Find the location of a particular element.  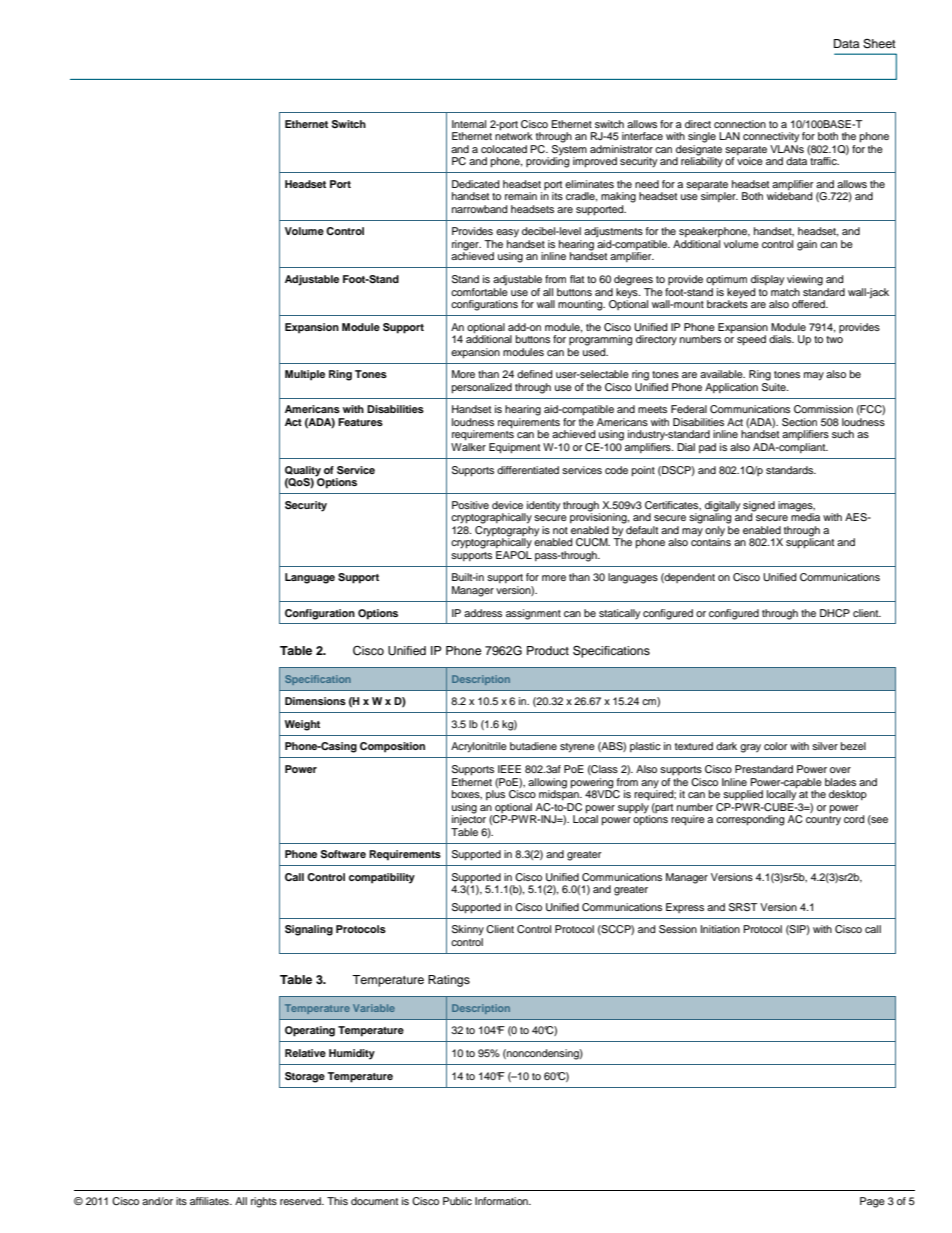

Internal is located at coordinates (469, 124).
